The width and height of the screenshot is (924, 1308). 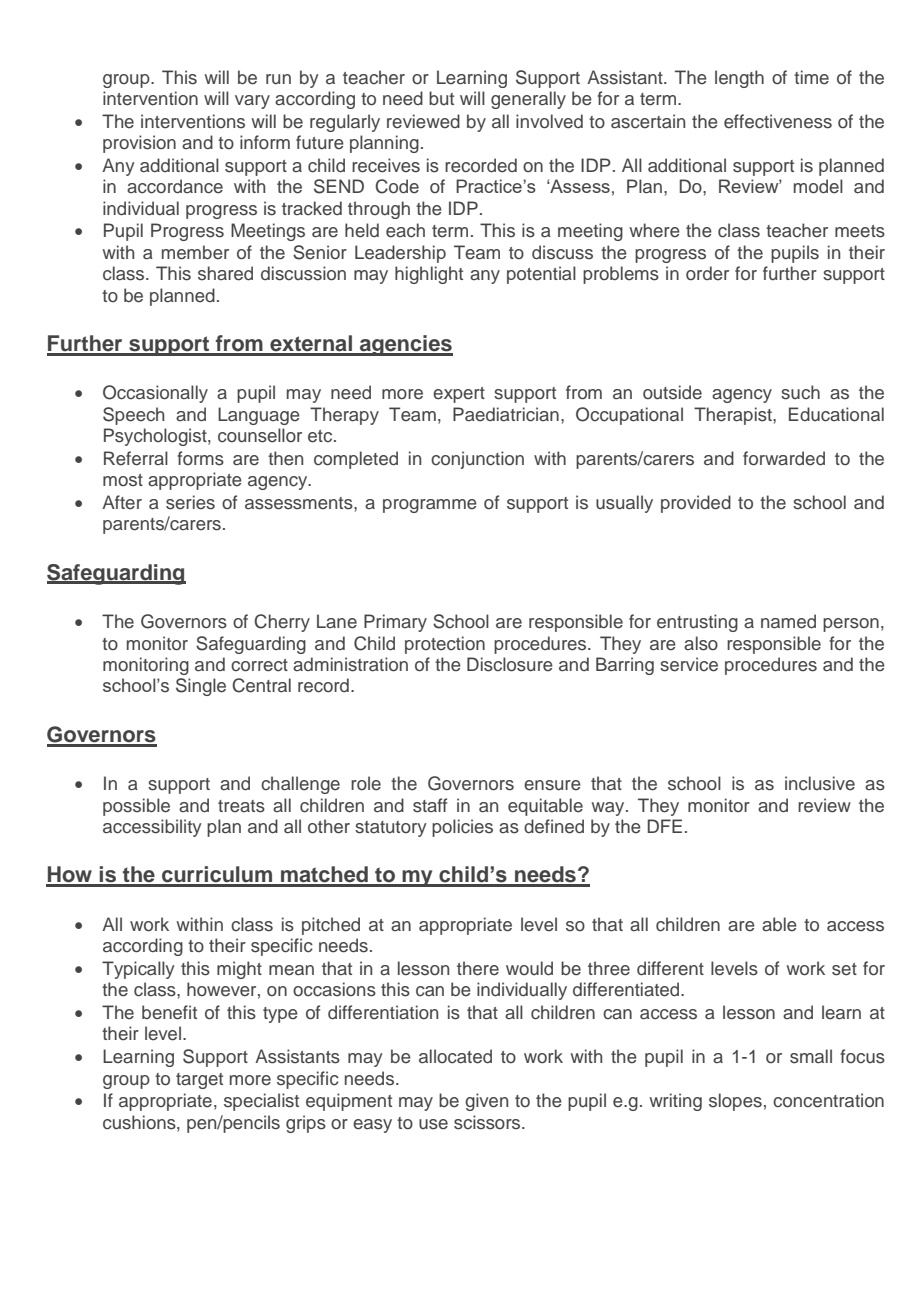 I want to click on such, so click(x=800, y=392).
